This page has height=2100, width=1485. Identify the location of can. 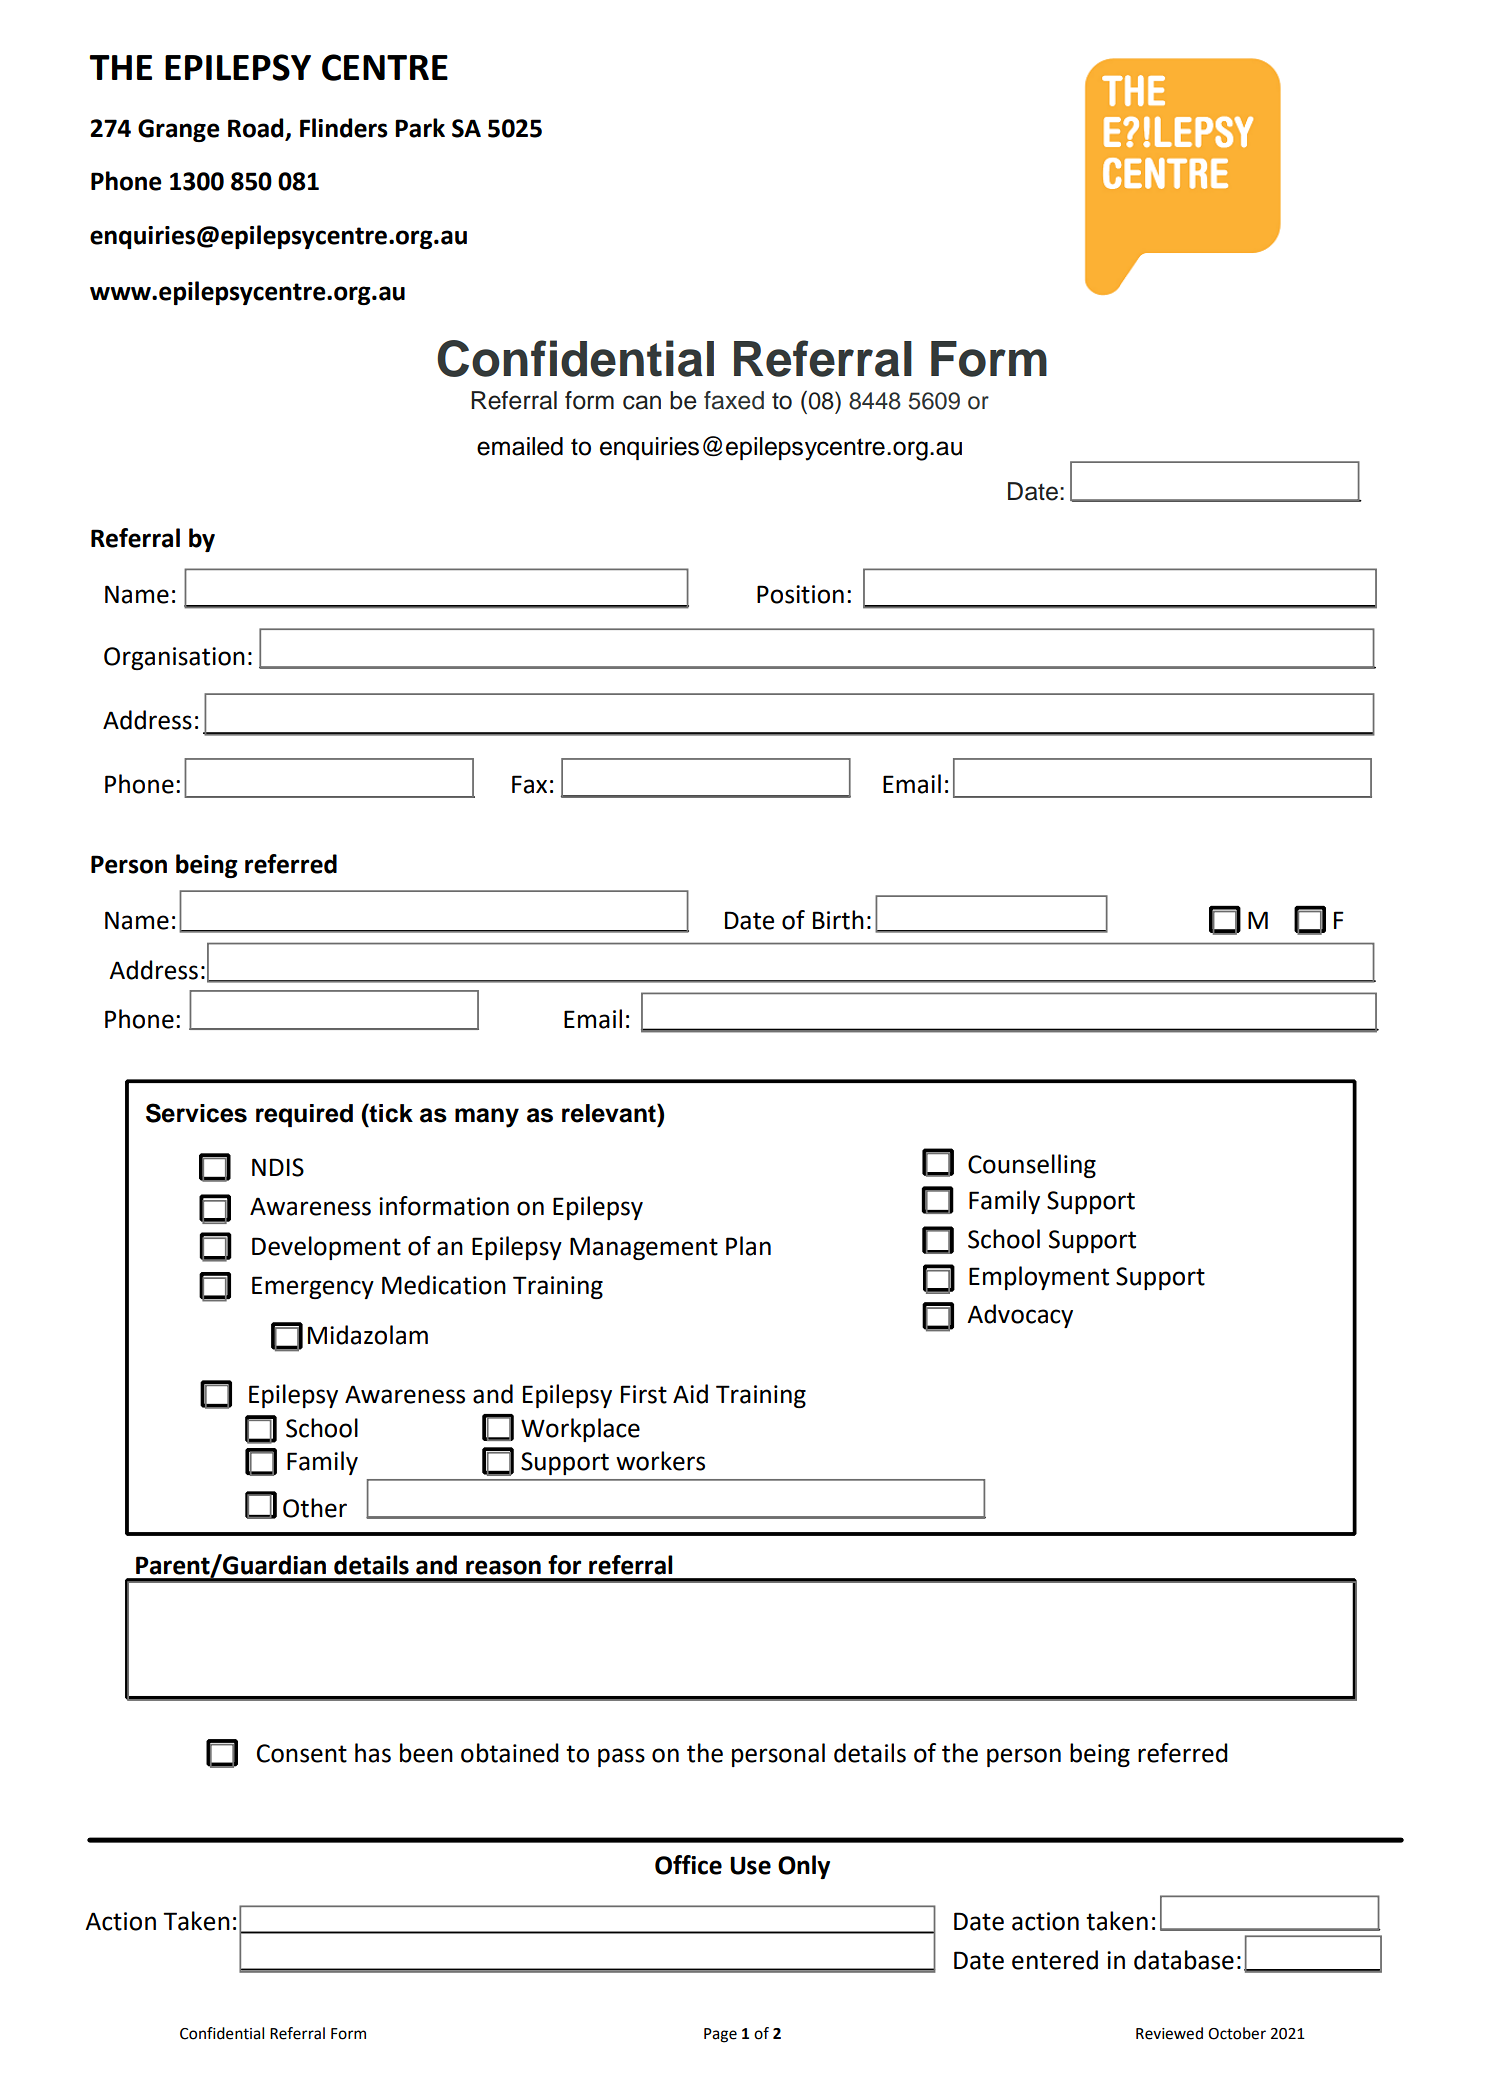
(642, 402).
